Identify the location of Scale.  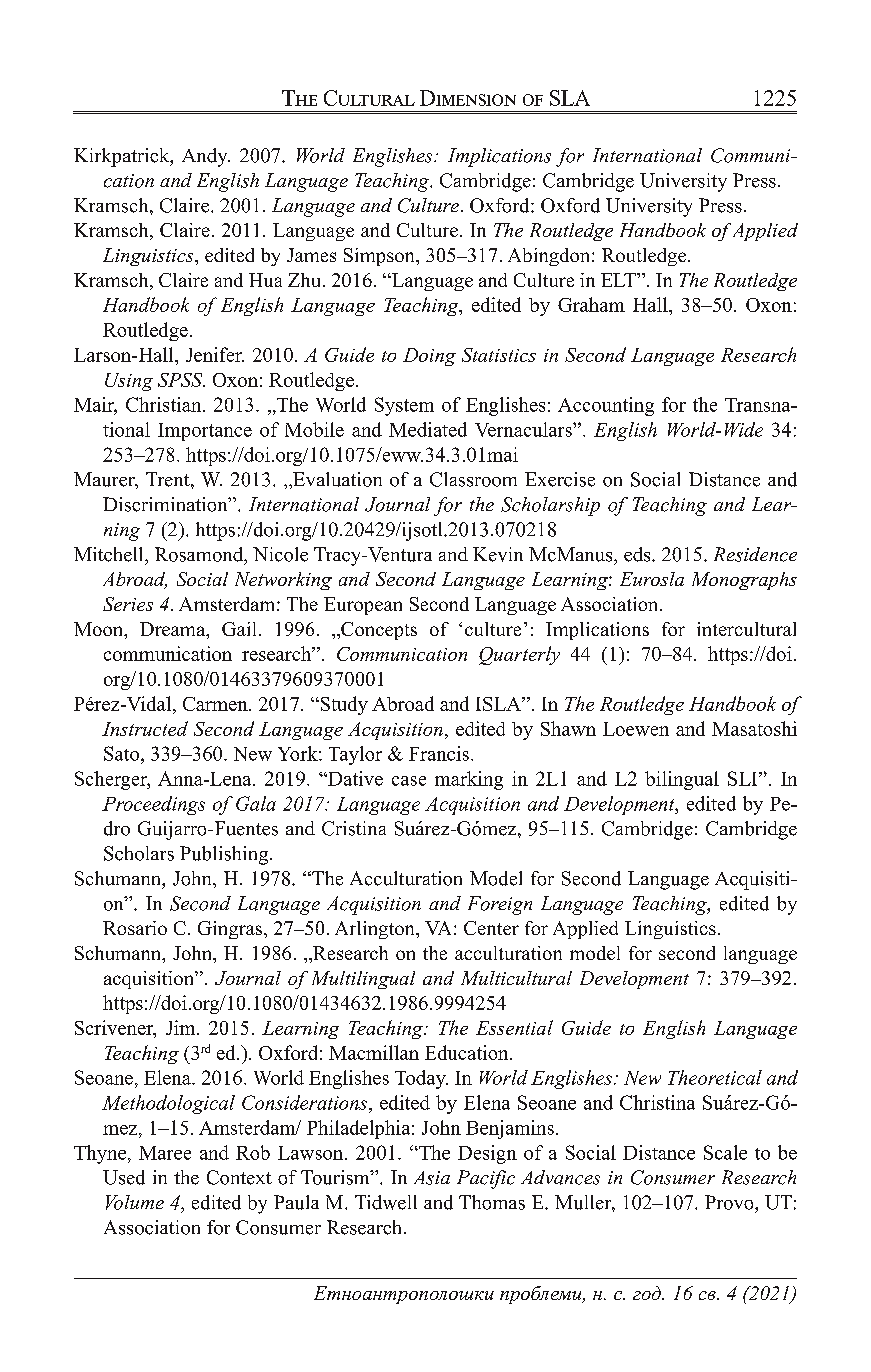
(725, 1152).
